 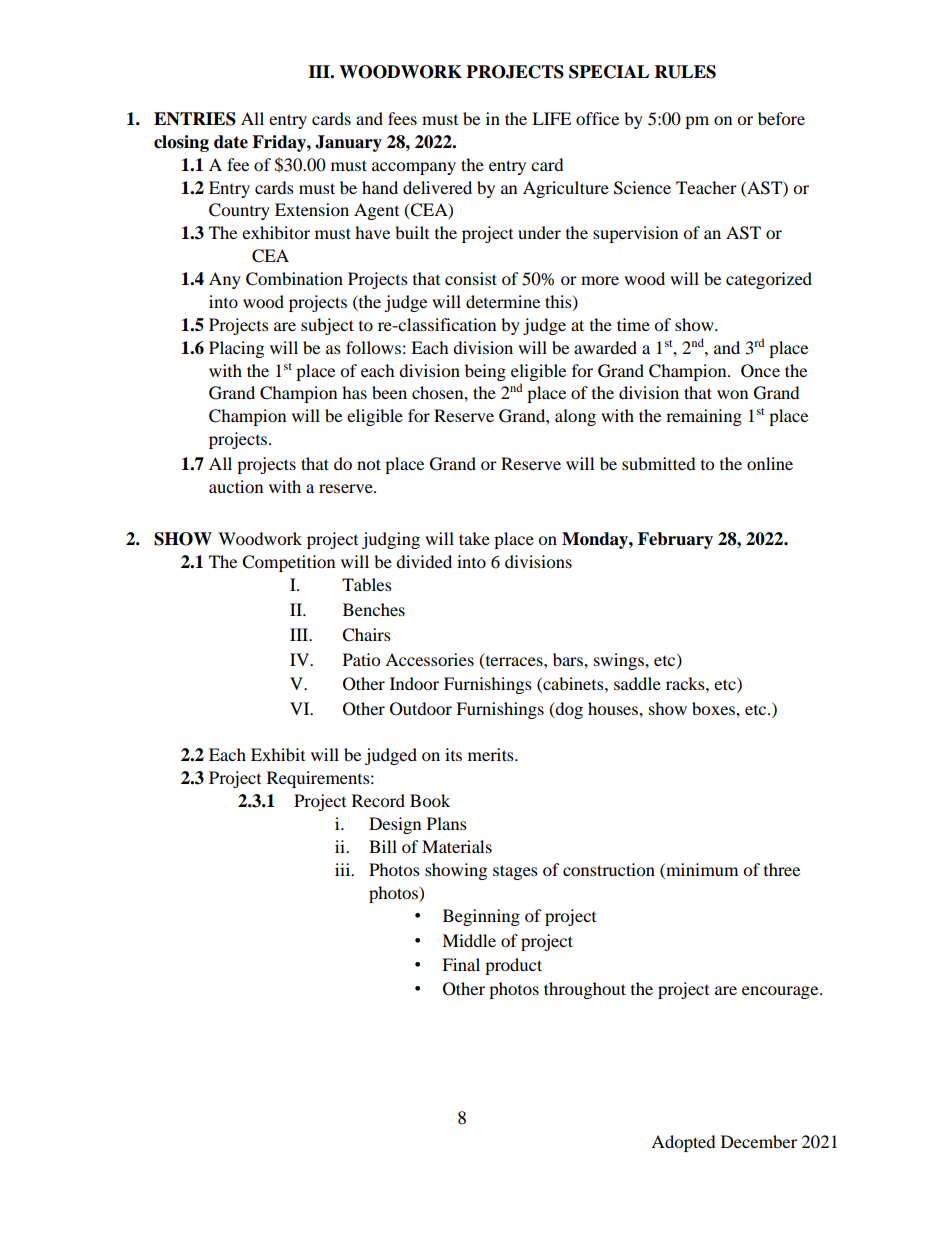 I want to click on date, so click(x=231, y=142).
